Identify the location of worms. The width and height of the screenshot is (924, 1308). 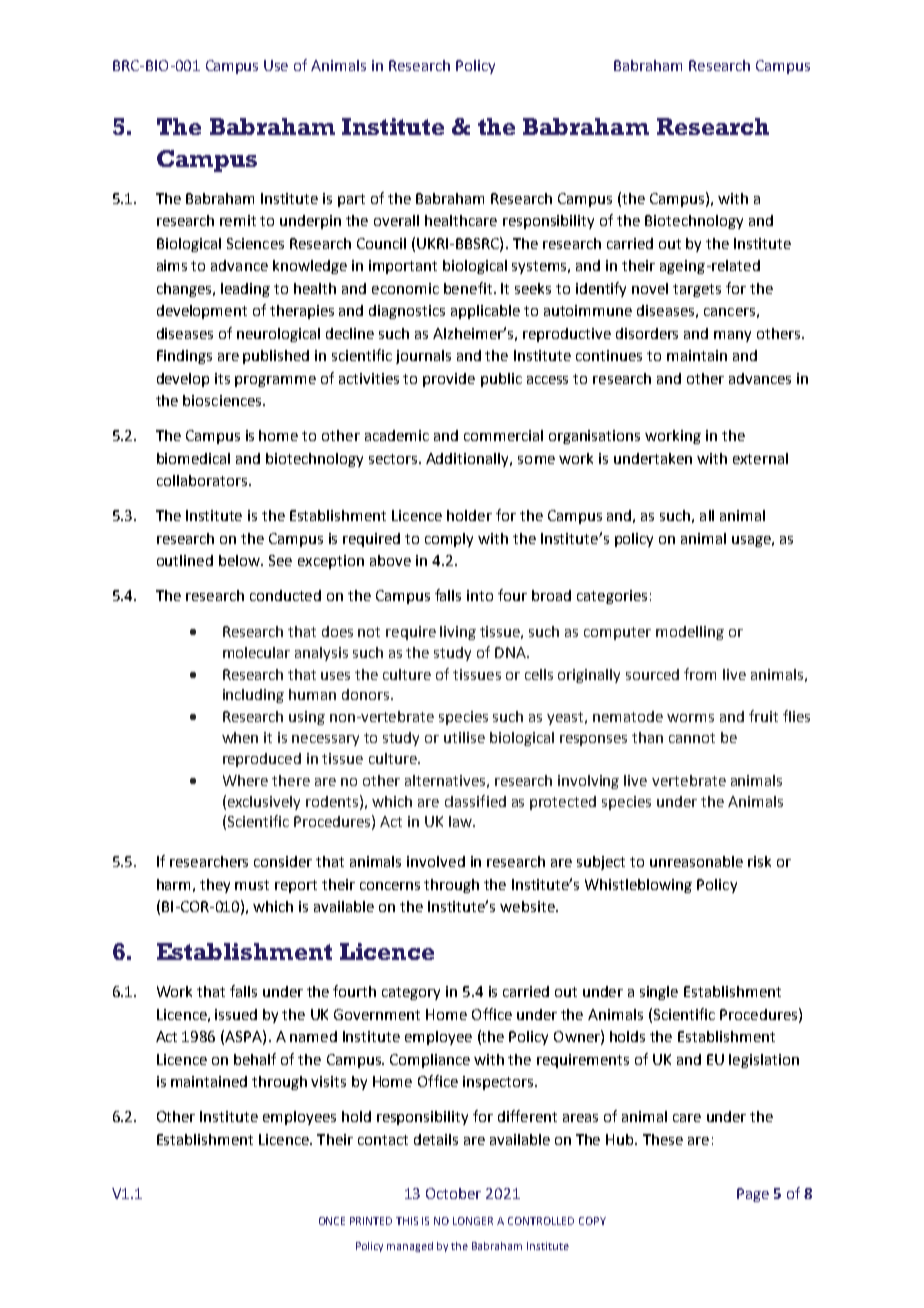
(690, 718).
